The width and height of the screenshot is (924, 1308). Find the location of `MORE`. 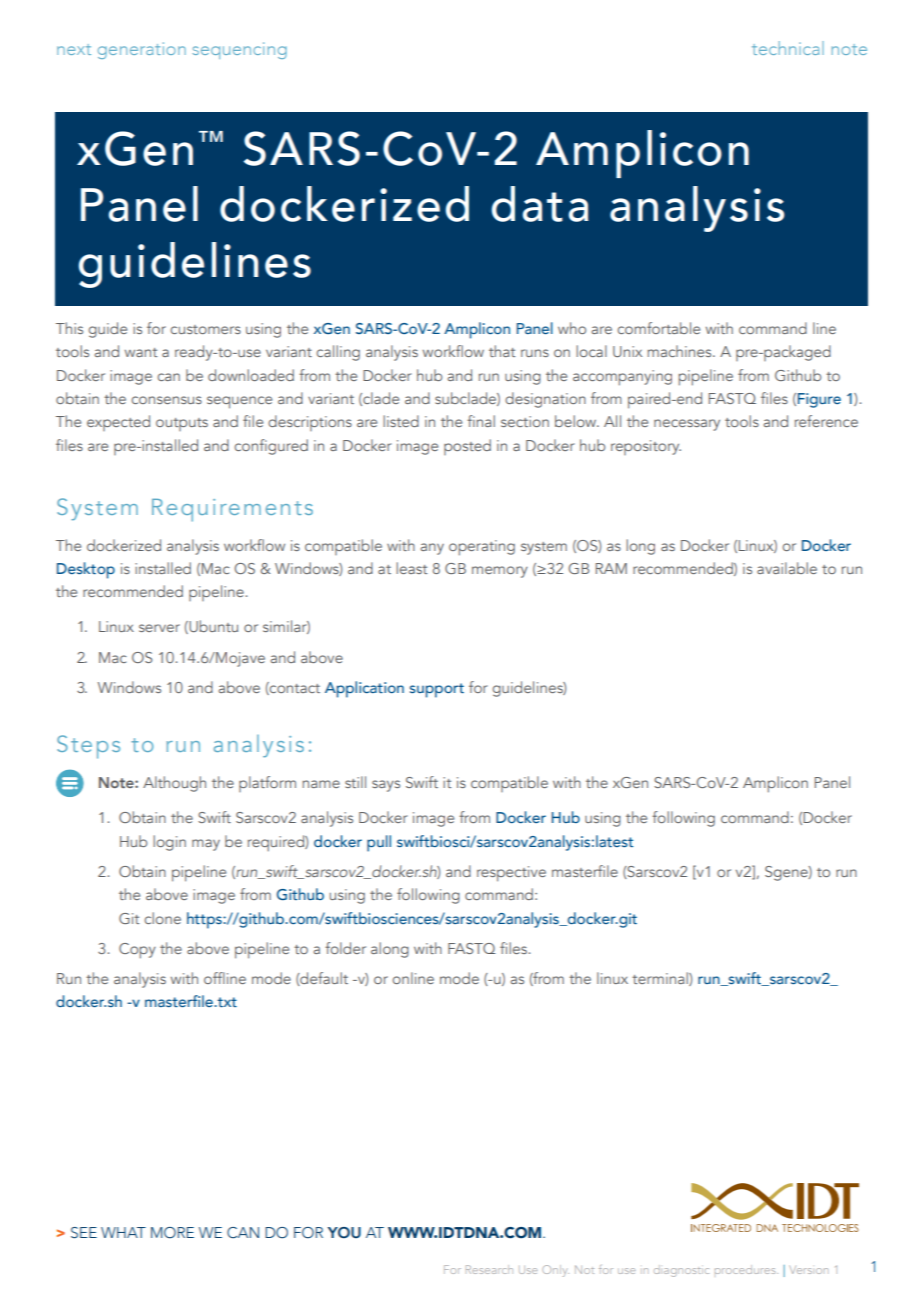

MORE is located at coordinates (172, 1233).
